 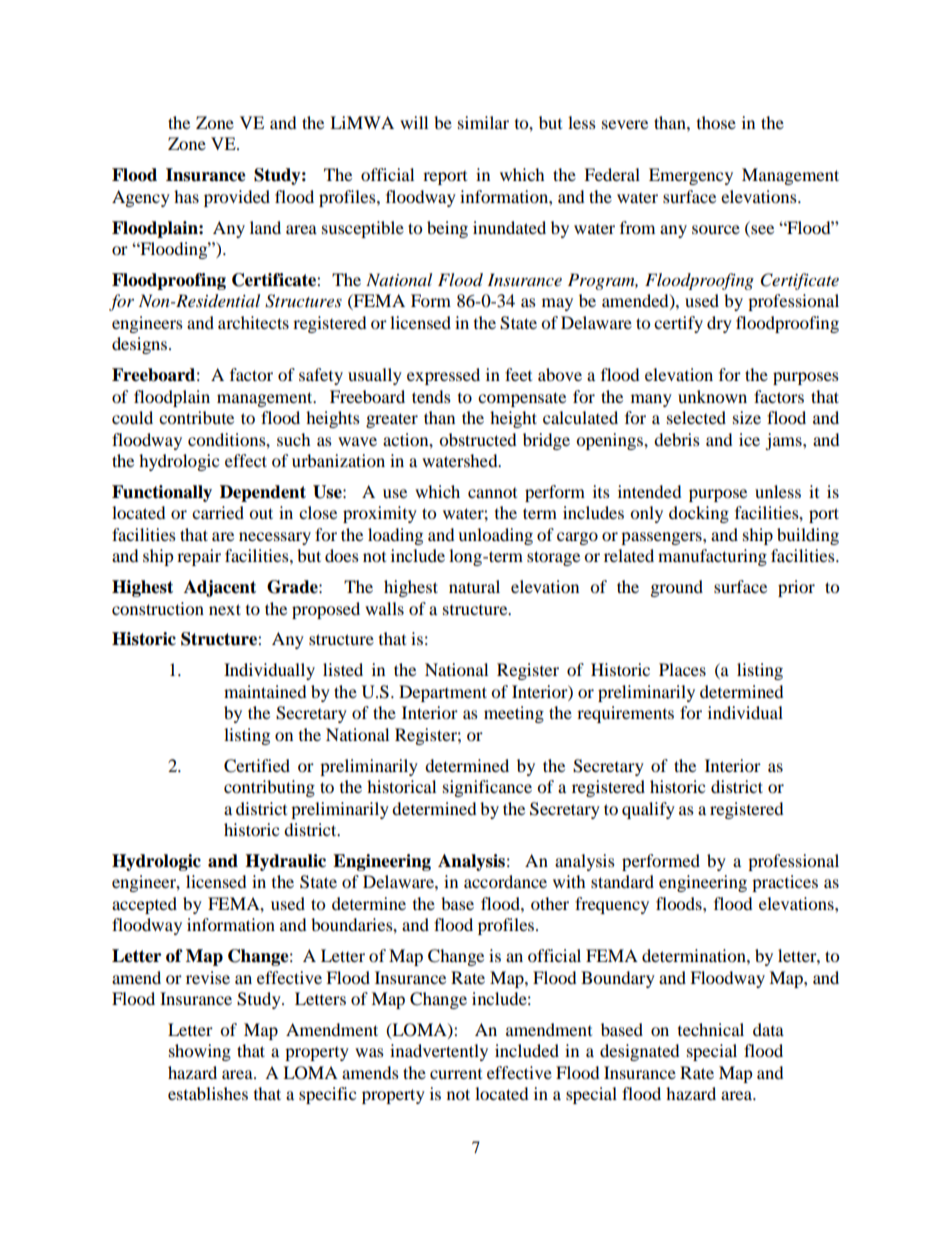 I want to click on showing, so click(x=200, y=1052).
